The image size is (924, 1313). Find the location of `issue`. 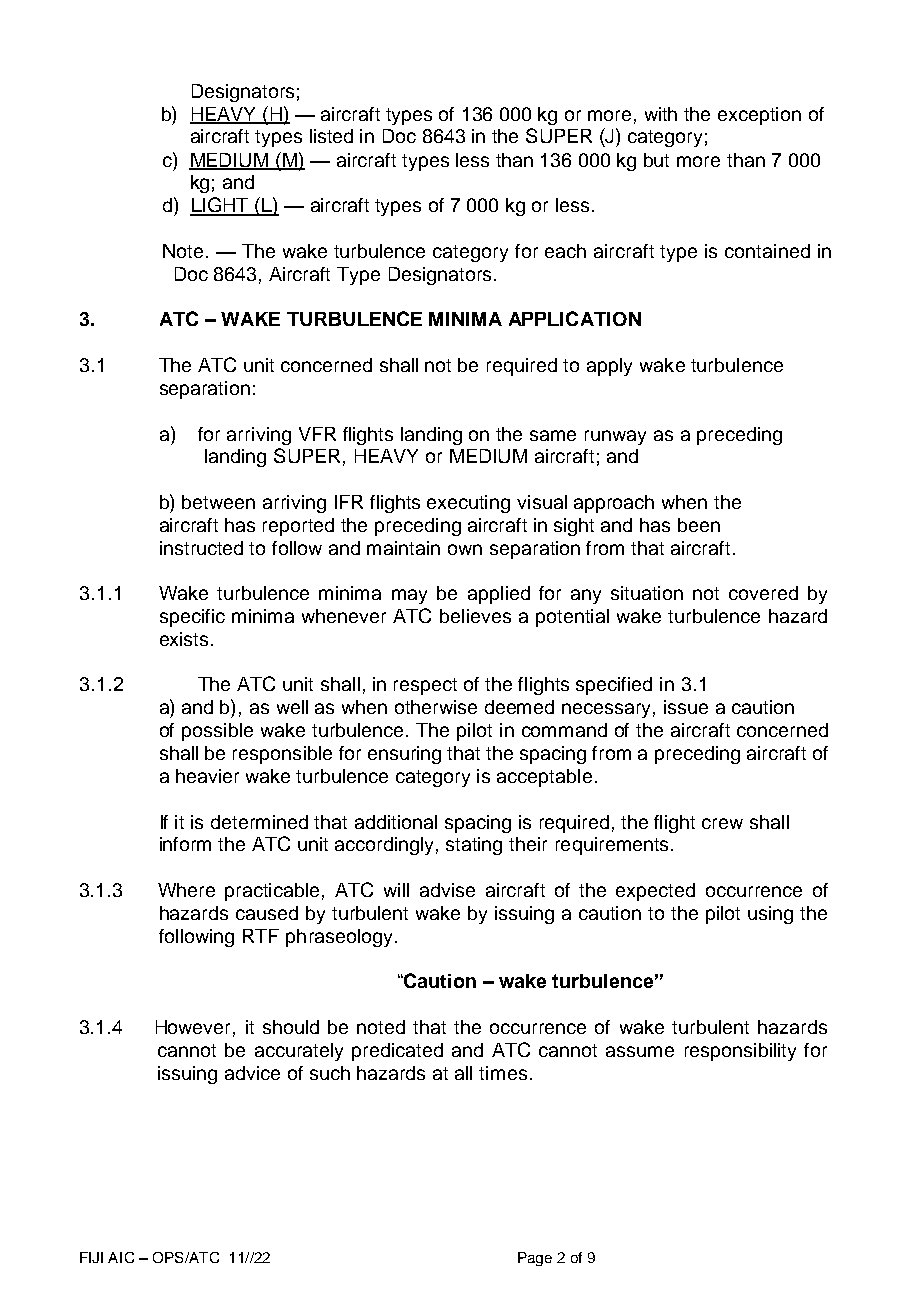

issue is located at coordinates (686, 707).
